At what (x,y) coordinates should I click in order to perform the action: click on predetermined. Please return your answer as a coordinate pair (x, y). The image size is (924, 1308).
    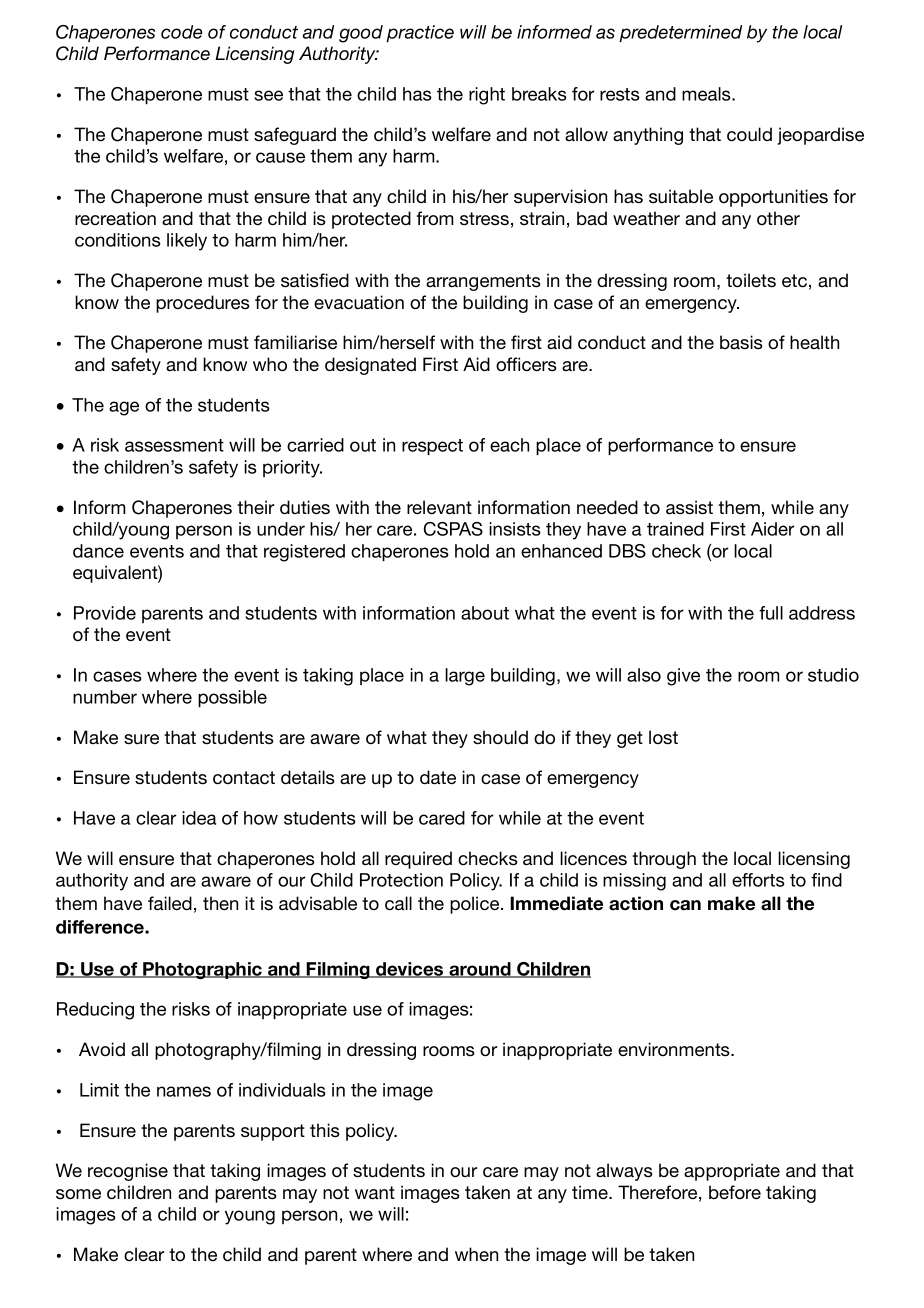
    Looking at the image, I should click on (680, 33).
